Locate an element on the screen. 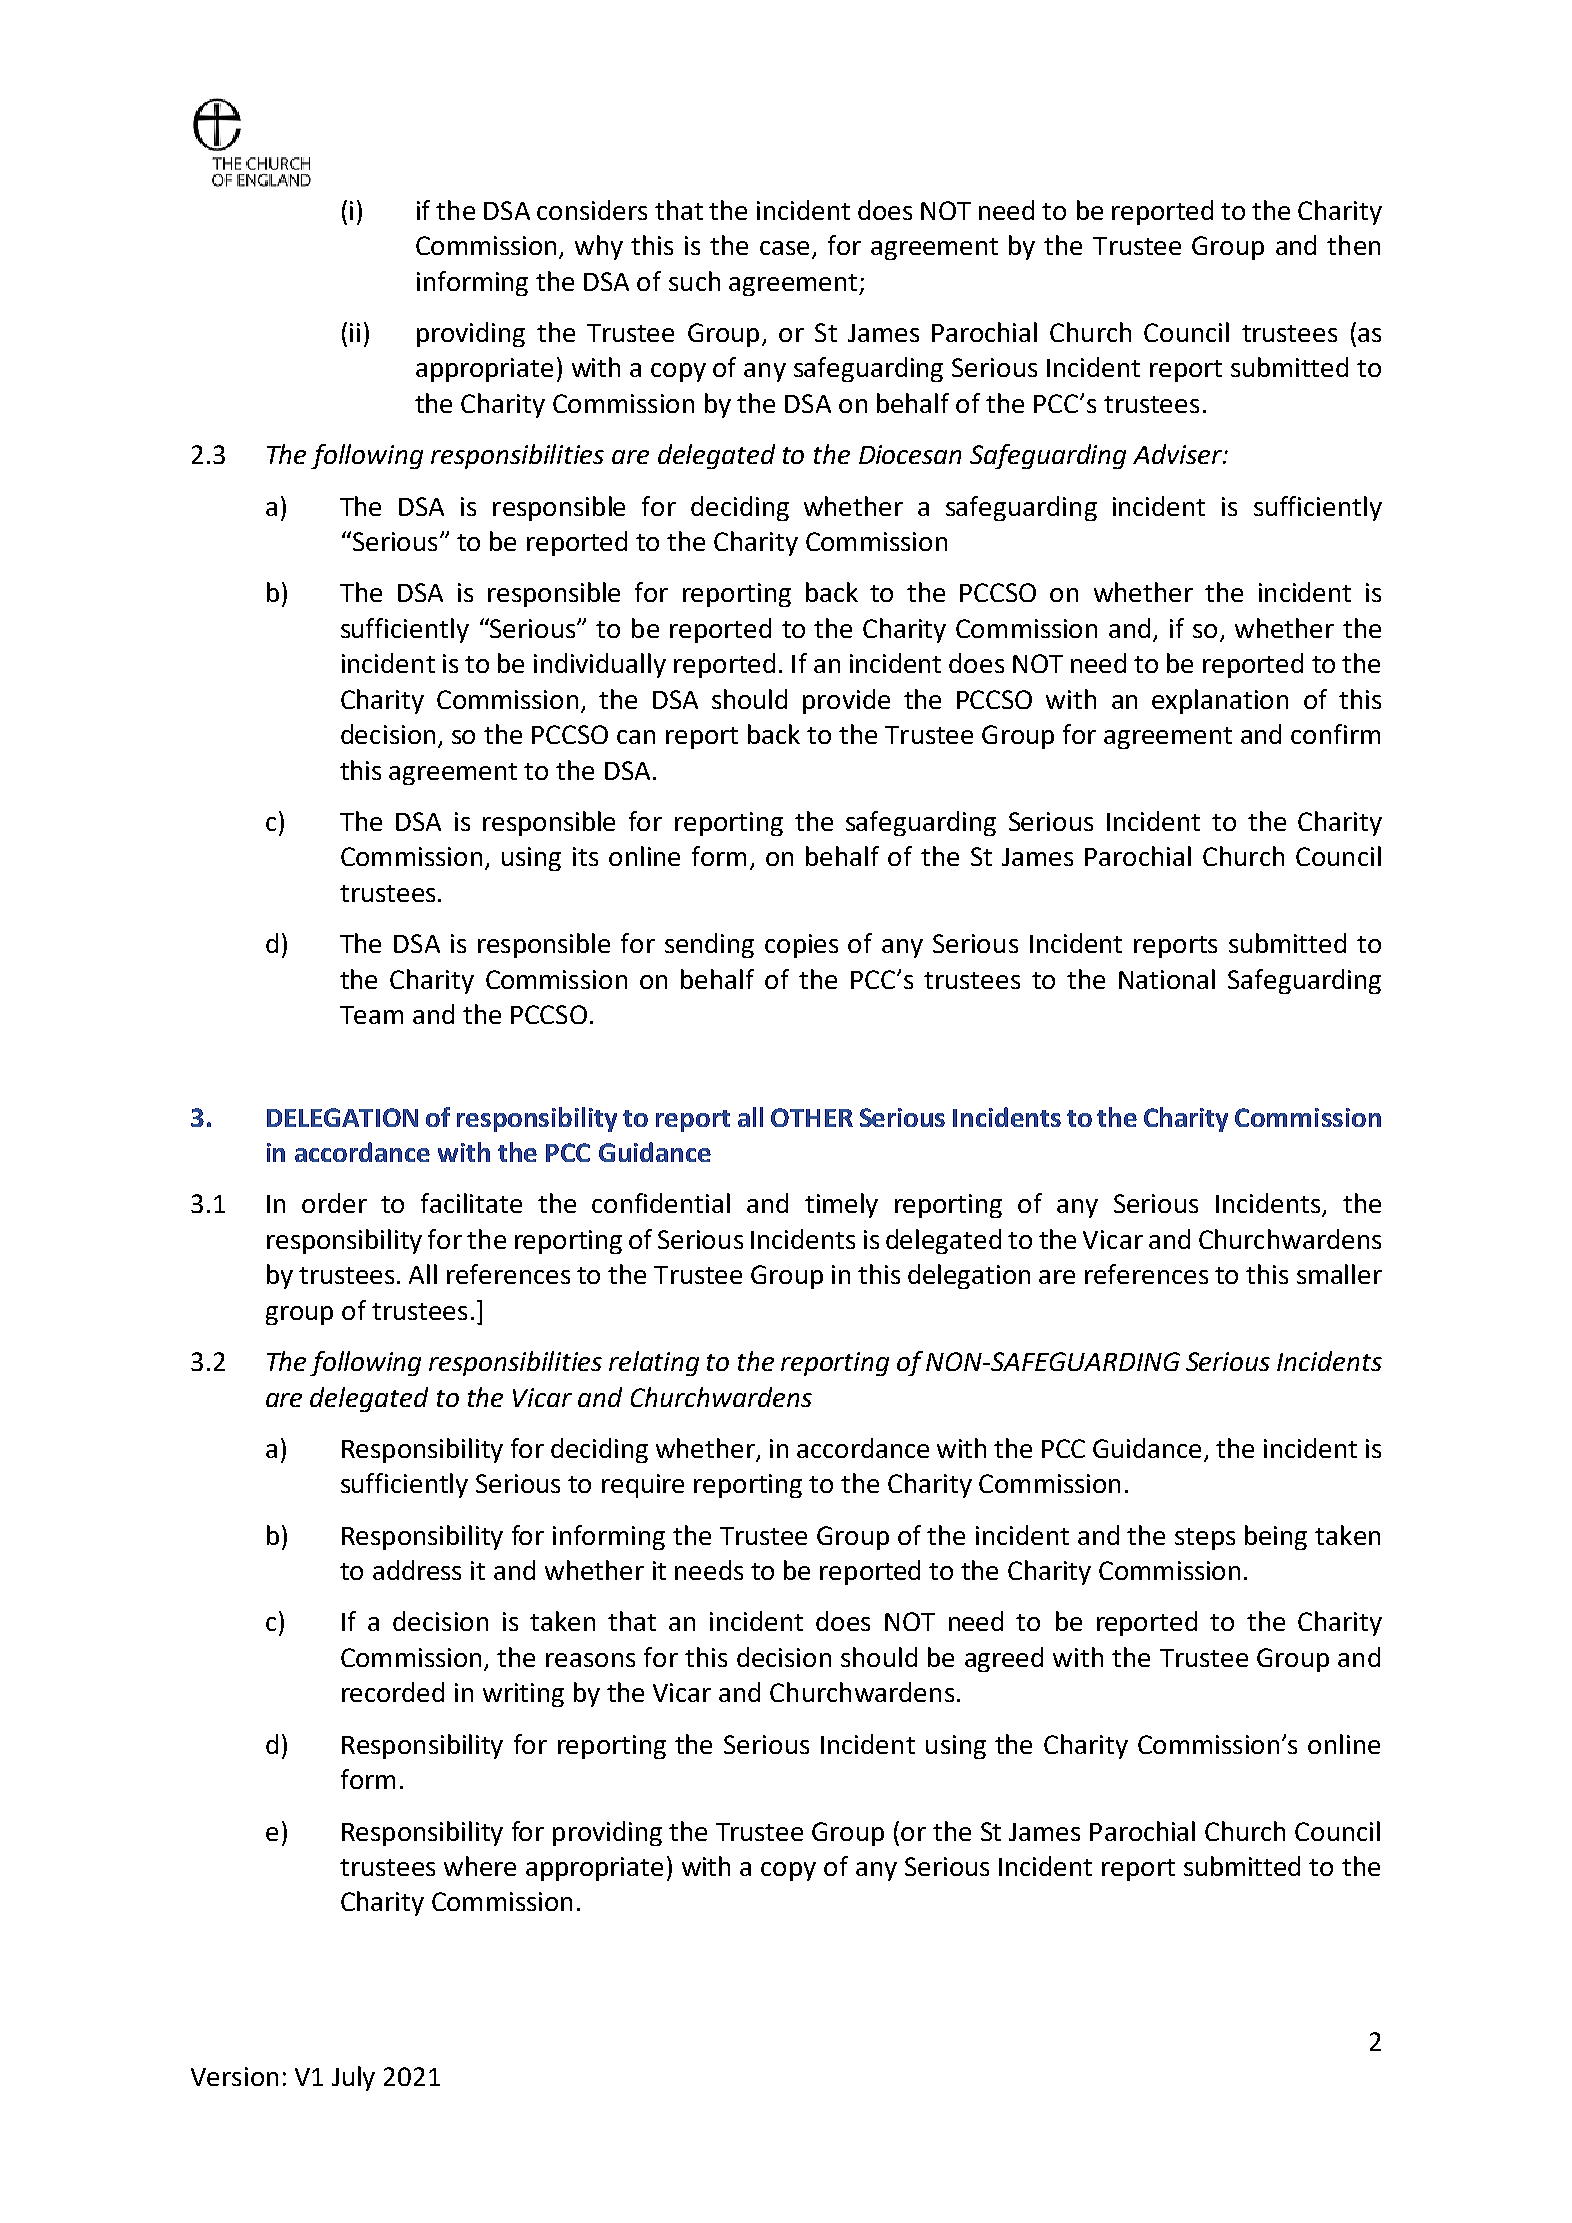 The image size is (1572, 2223). steps is located at coordinates (1205, 1539).
